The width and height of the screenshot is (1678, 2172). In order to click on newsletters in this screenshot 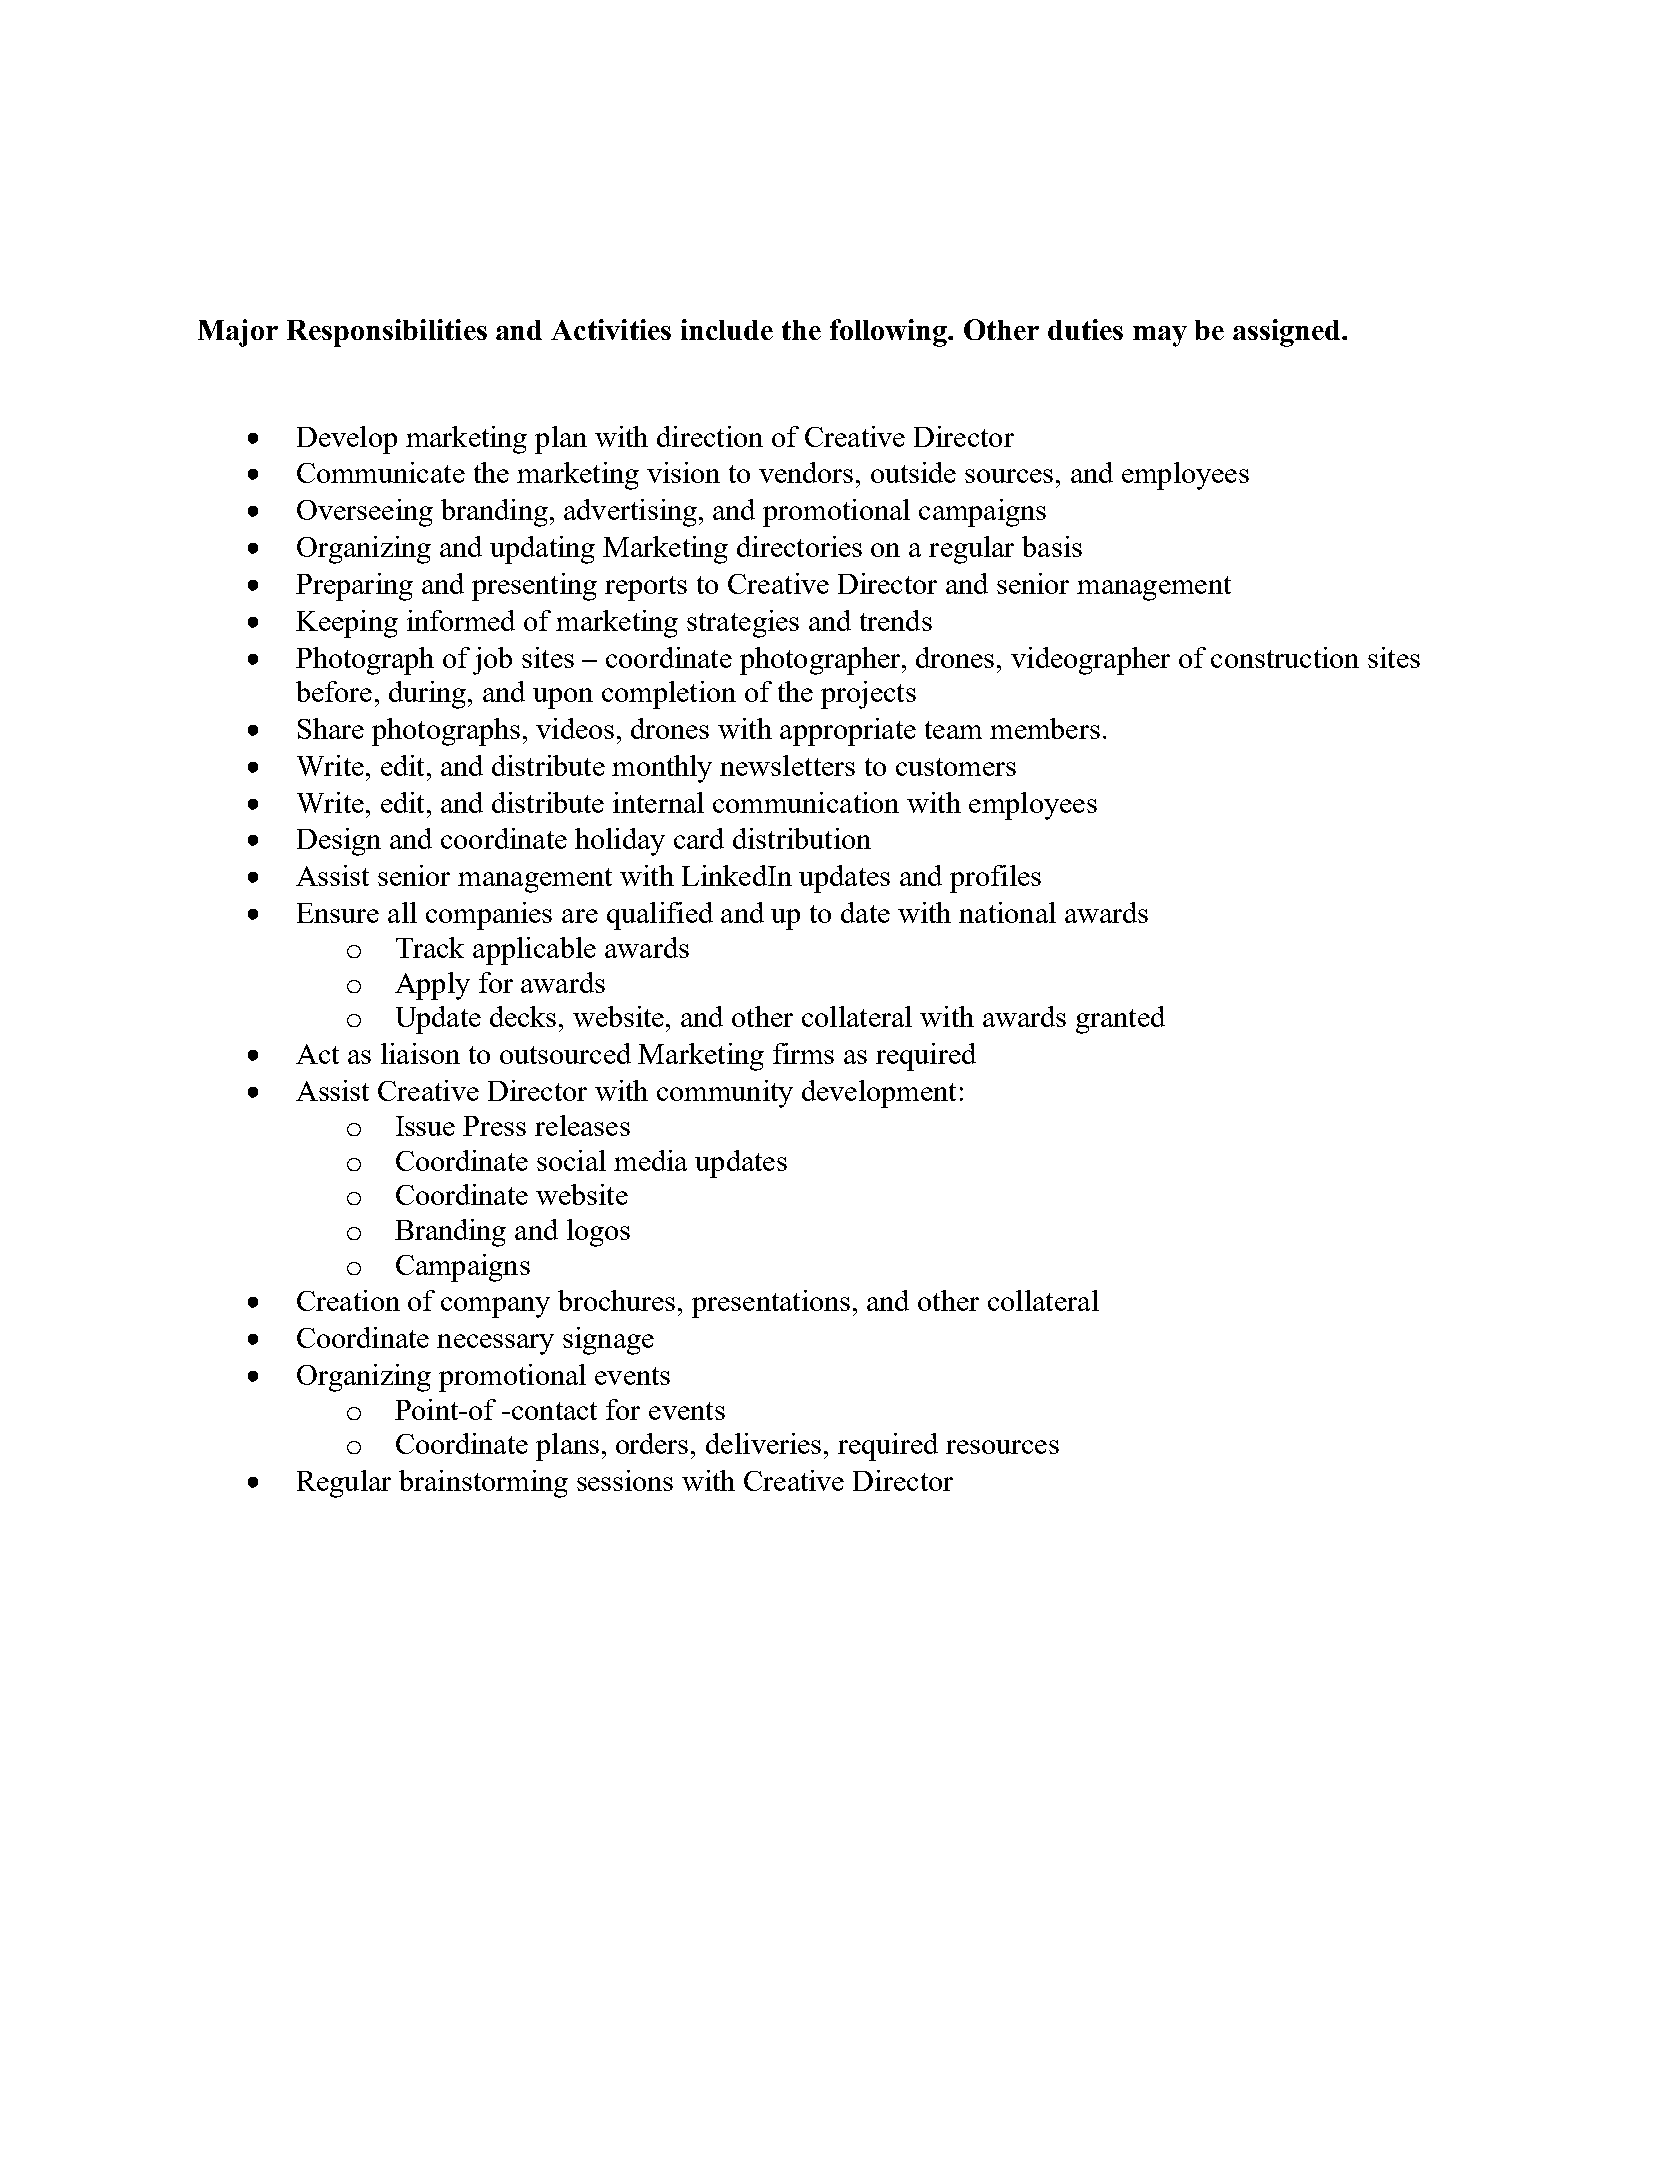, I will do `click(787, 765)`.
